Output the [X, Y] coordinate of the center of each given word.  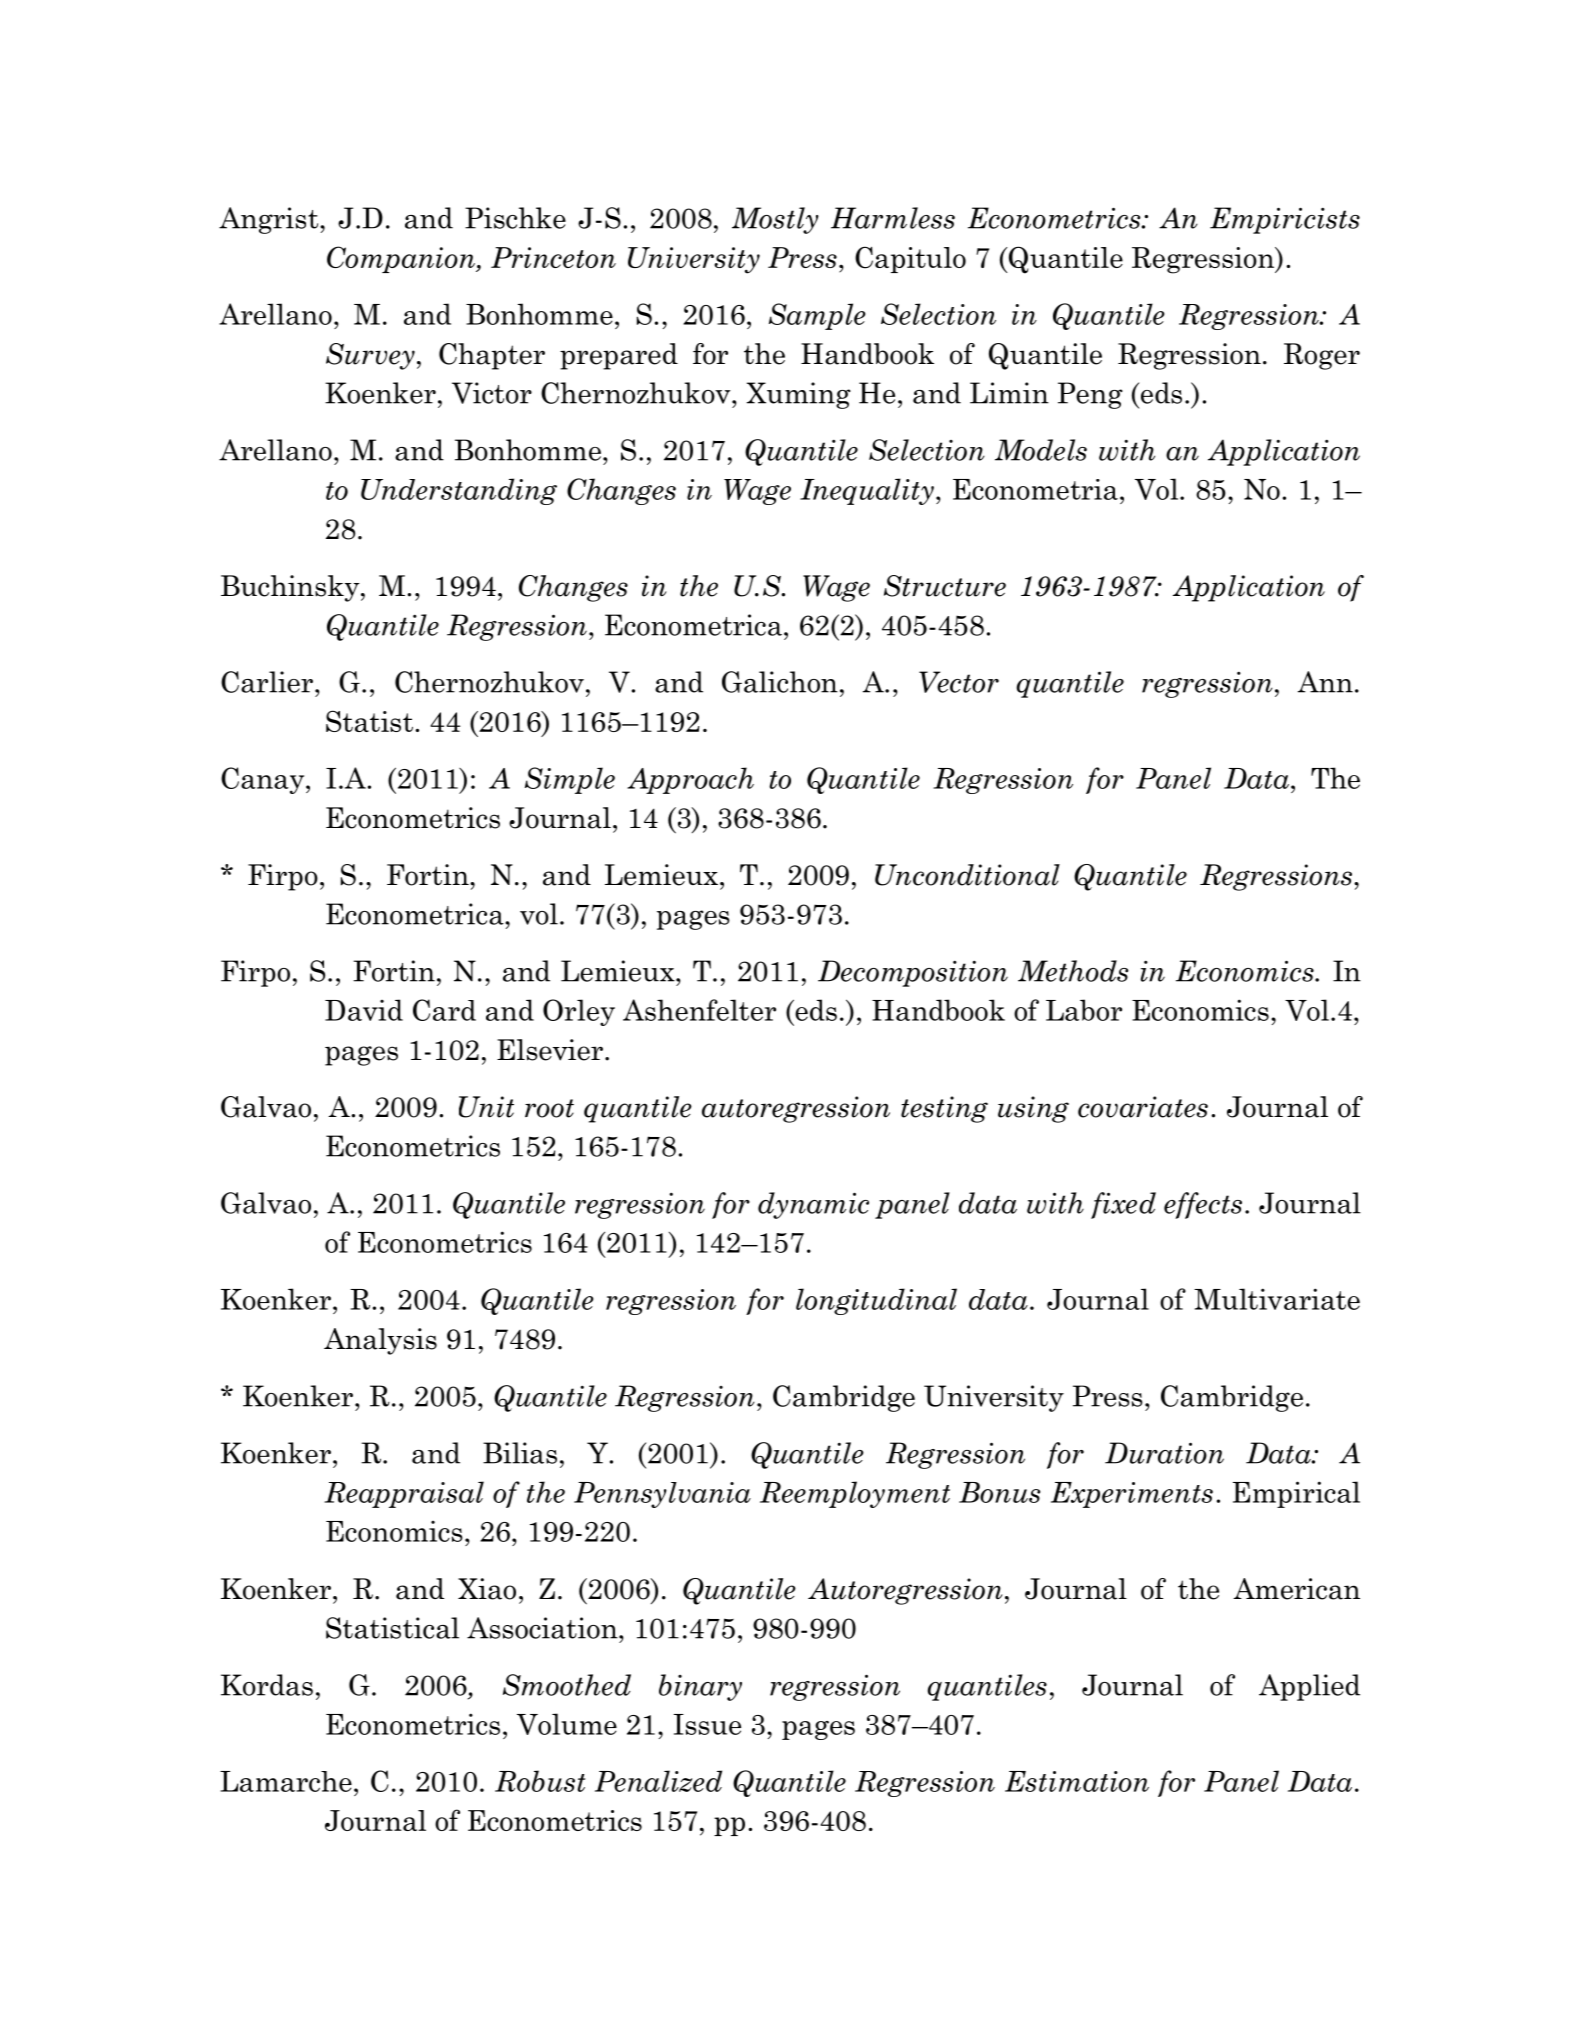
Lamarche [286, 1781]
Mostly [775, 220]
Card [444, 1010]
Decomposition [913, 973]
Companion [402, 259]
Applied [1309, 1687]
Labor [1084, 1010]
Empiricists [1285, 220]
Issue [707, 1724]
